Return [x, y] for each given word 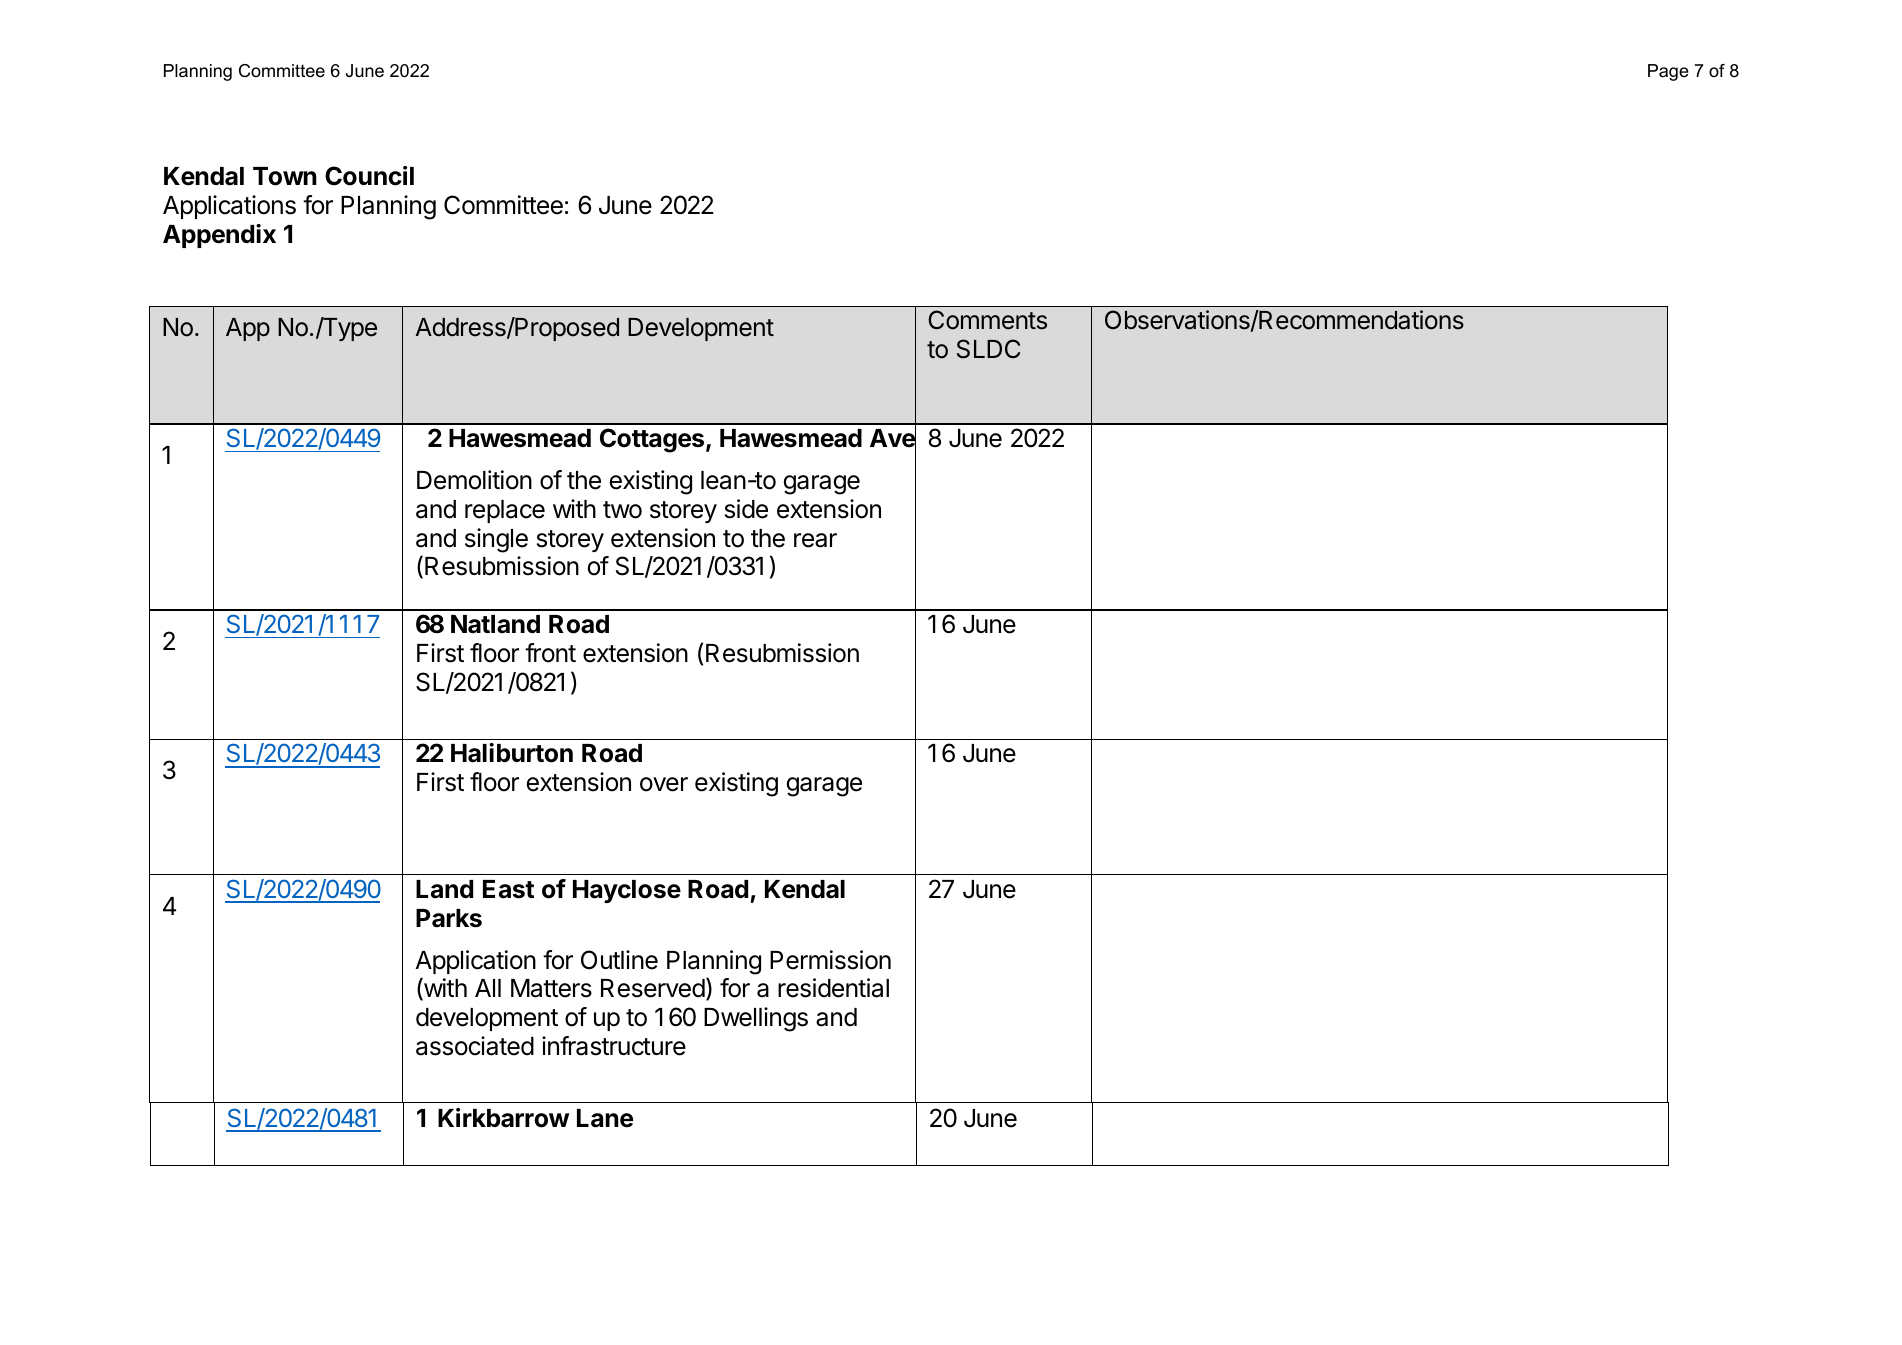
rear [815, 540]
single [496, 540]
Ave [893, 439]
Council [369, 176]
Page [1668, 72]
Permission [830, 960]
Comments [987, 320]
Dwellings [756, 1019]
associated [475, 1046]
